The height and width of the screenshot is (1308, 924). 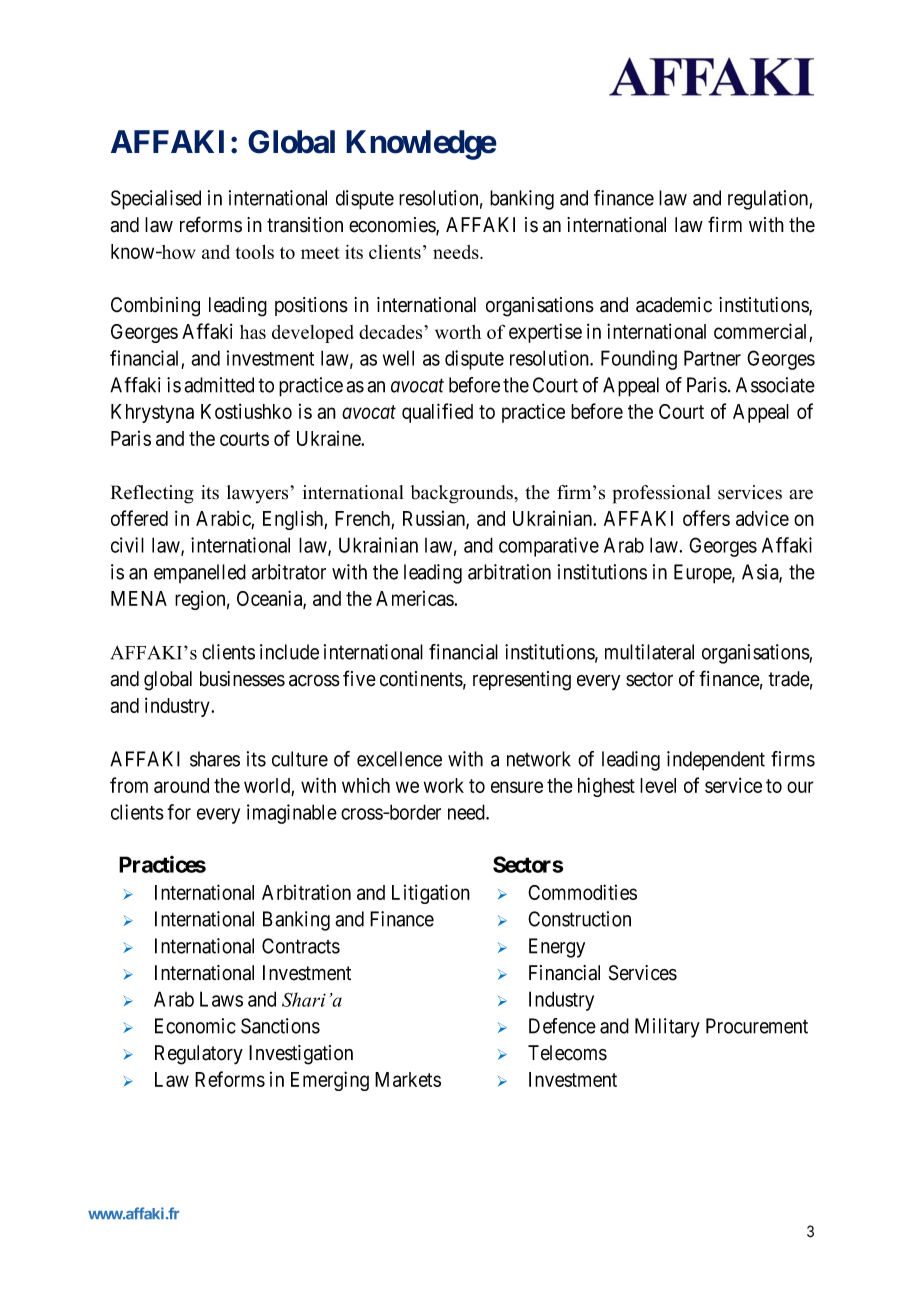 I want to click on tools, so click(x=254, y=252).
